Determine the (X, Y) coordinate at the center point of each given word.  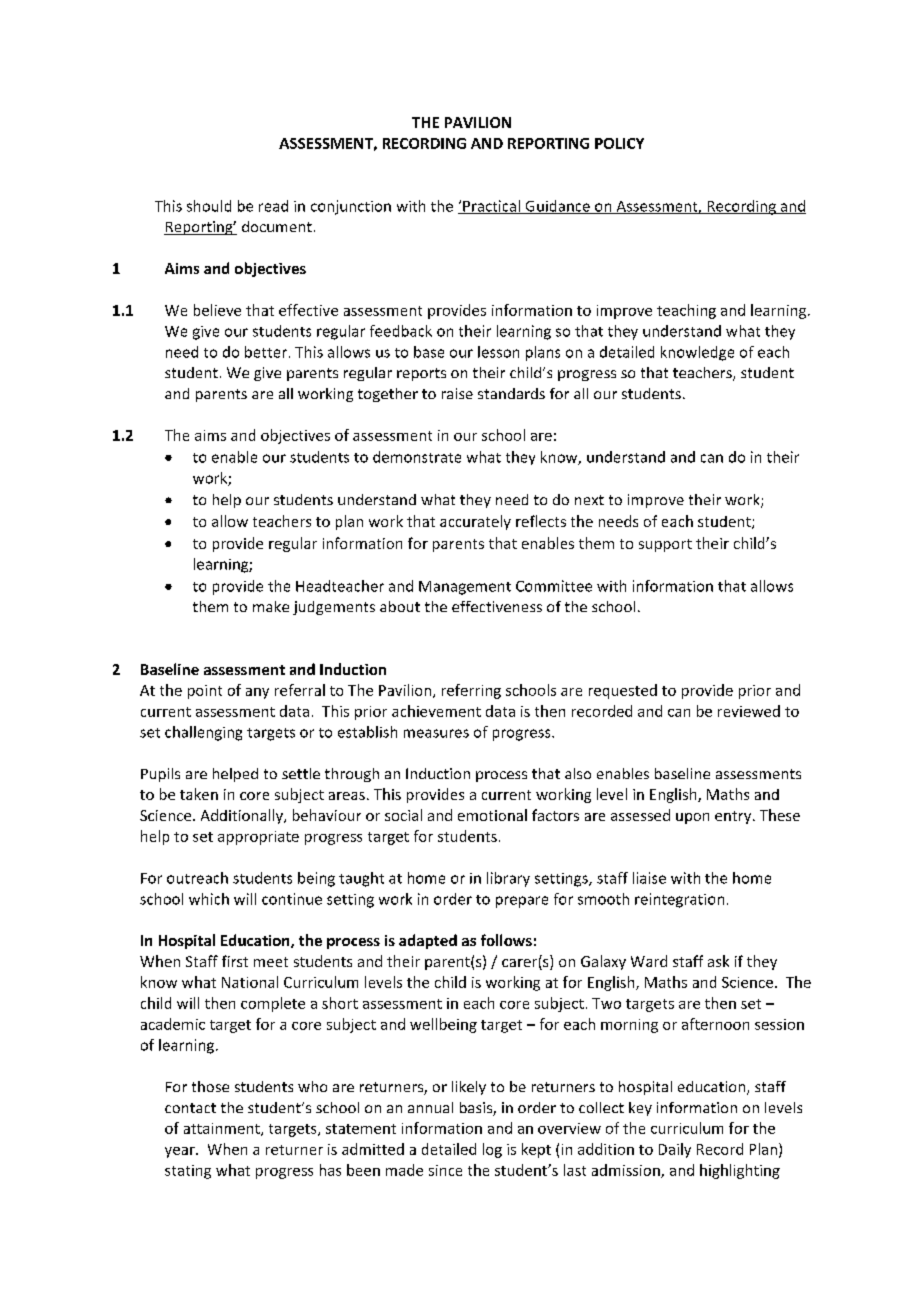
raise (457, 393)
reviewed (749, 711)
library (508, 879)
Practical (491, 207)
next (589, 500)
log (492, 1150)
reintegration (679, 900)
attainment (223, 1129)
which (209, 899)
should (209, 206)
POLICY (619, 143)
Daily (675, 1150)
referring (471, 691)
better (266, 352)
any (257, 693)
